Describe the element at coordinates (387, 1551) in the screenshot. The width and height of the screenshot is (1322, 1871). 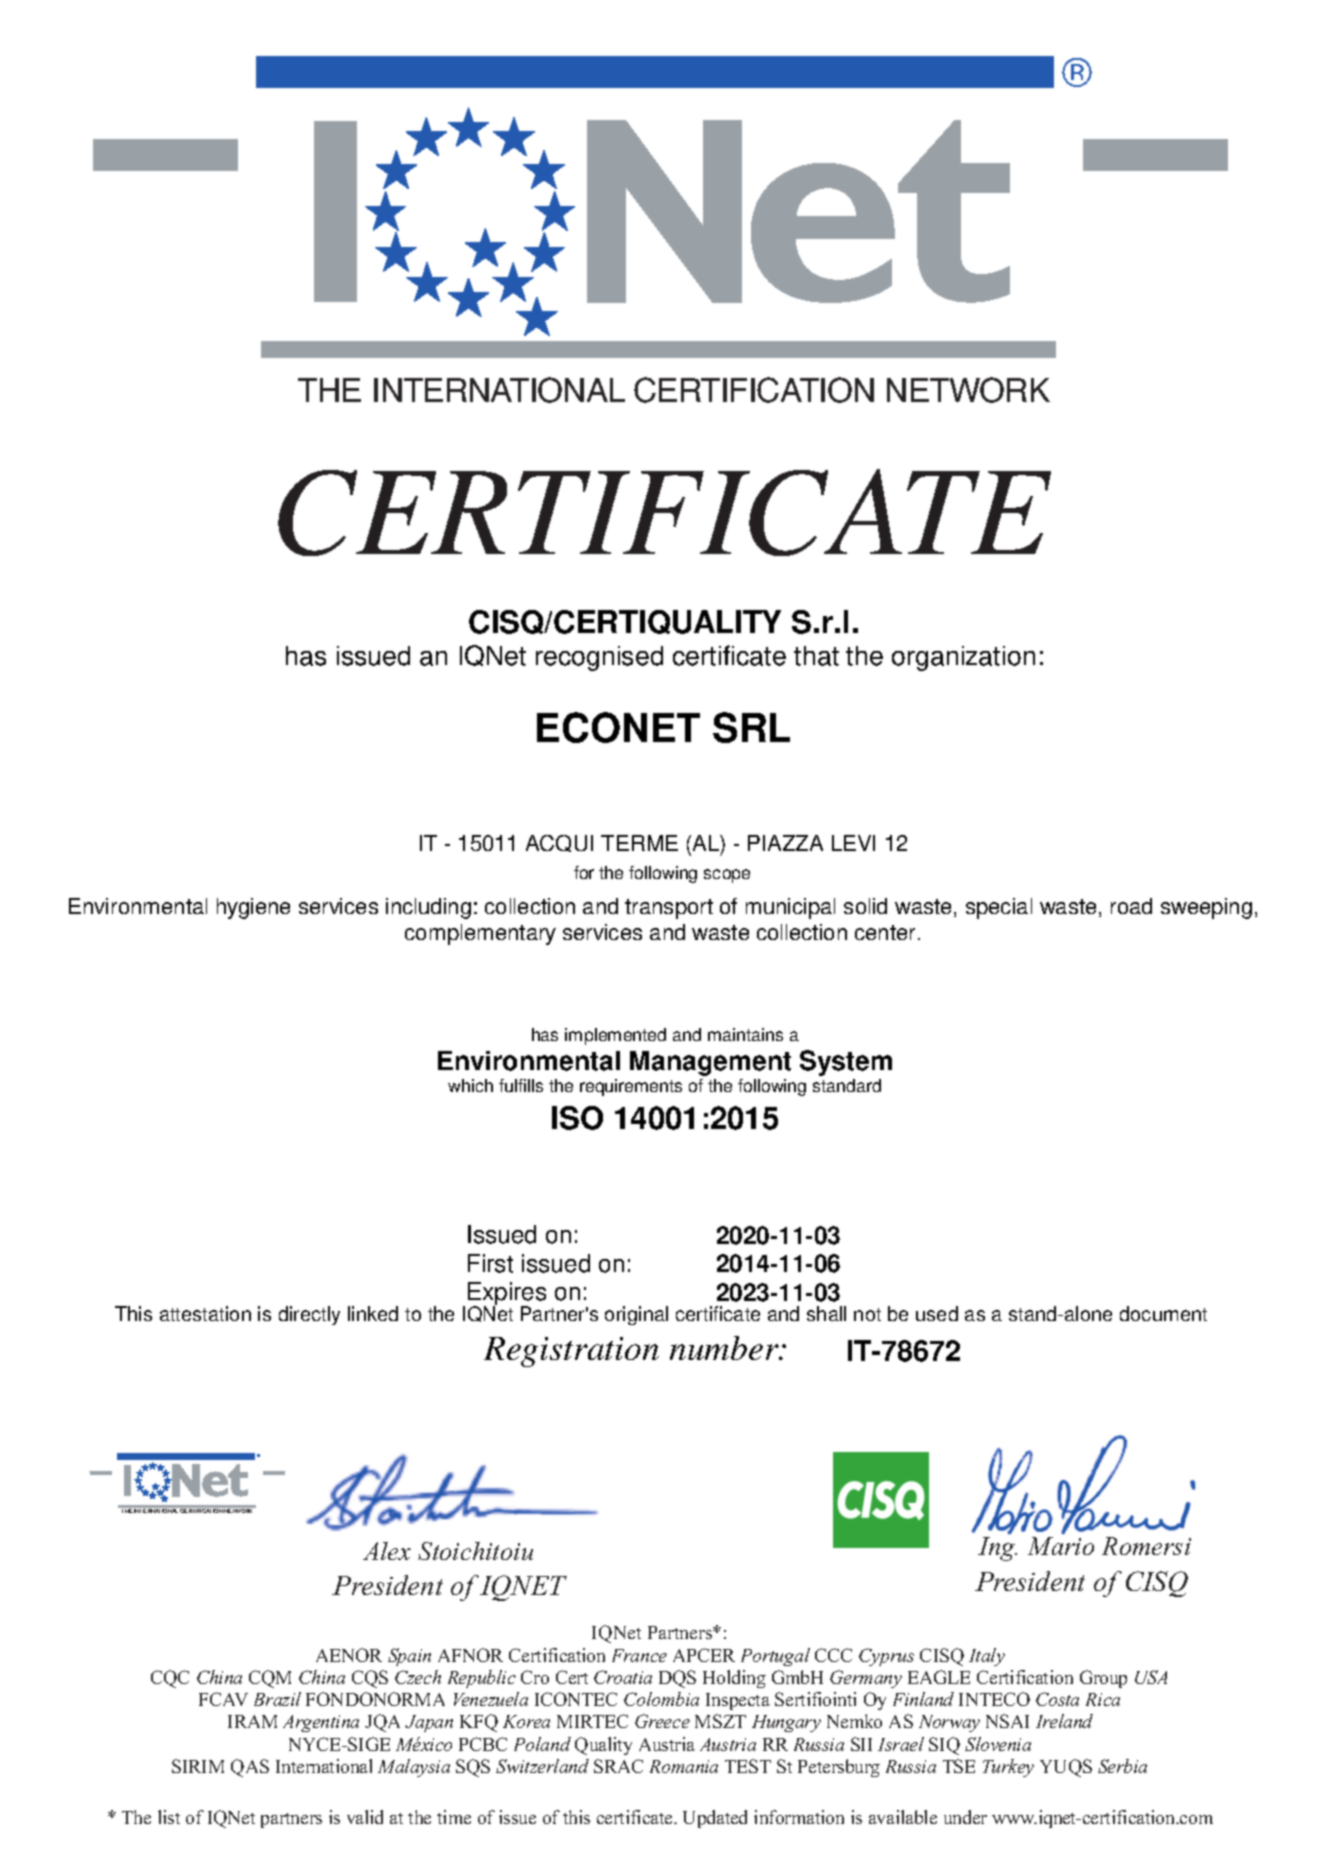
I see `Alex` at that location.
